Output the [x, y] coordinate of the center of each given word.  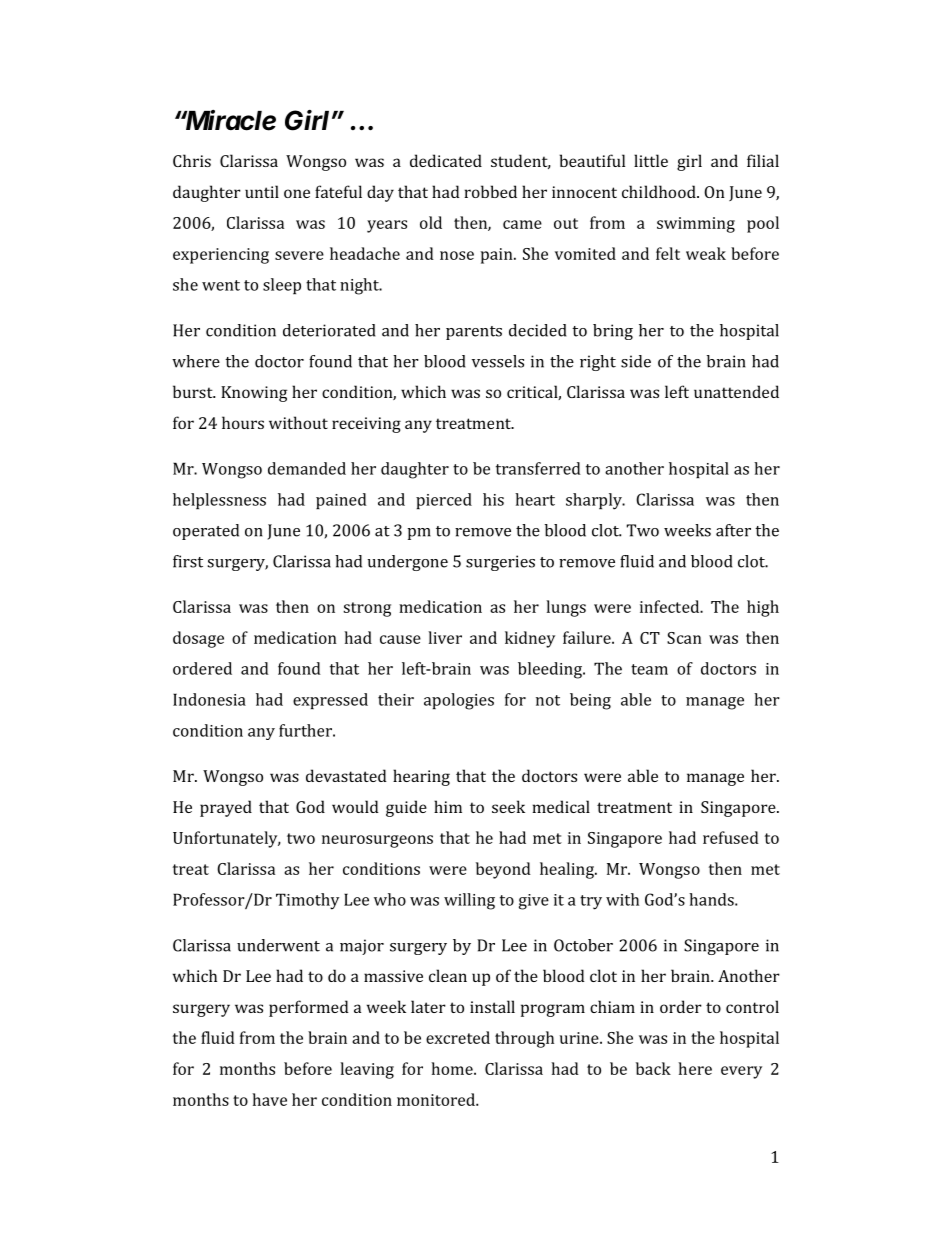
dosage [198, 639]
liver [445, 637]
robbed [490, 191]
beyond [503, 870]
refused [731, 837]
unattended [736, 391]
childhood [660, 191]
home [453, 1068]
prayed [226, 808]
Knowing [254, 394]
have [269, 1099]
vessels [498, 361]
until [262, 191]
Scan [684, 638]
